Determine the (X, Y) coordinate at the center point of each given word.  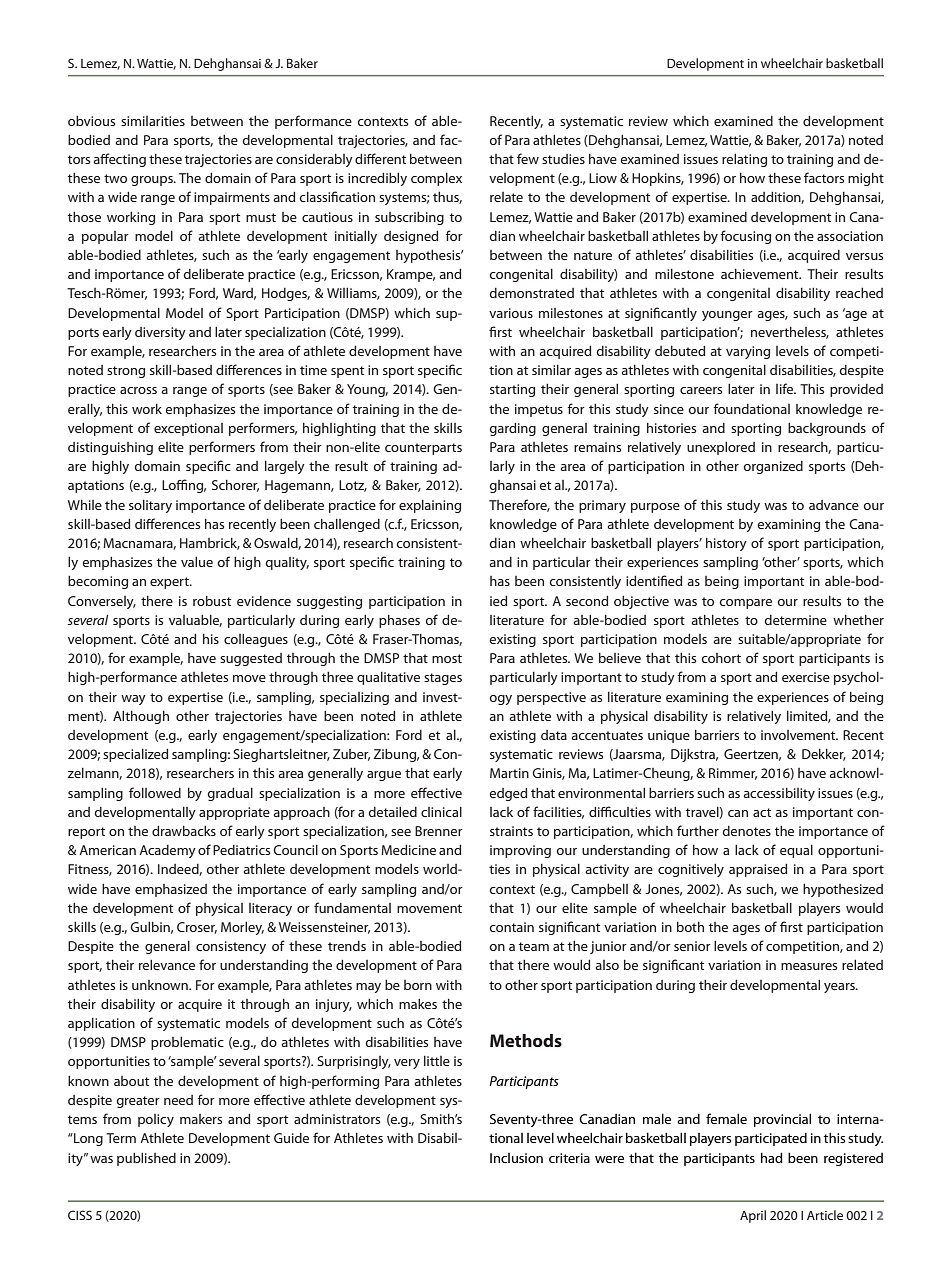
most (447, 658)
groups (153, 181)
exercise (806, 677)
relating (744, 160)
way (133, 700)
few (528, 158)
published (146, 1159)
